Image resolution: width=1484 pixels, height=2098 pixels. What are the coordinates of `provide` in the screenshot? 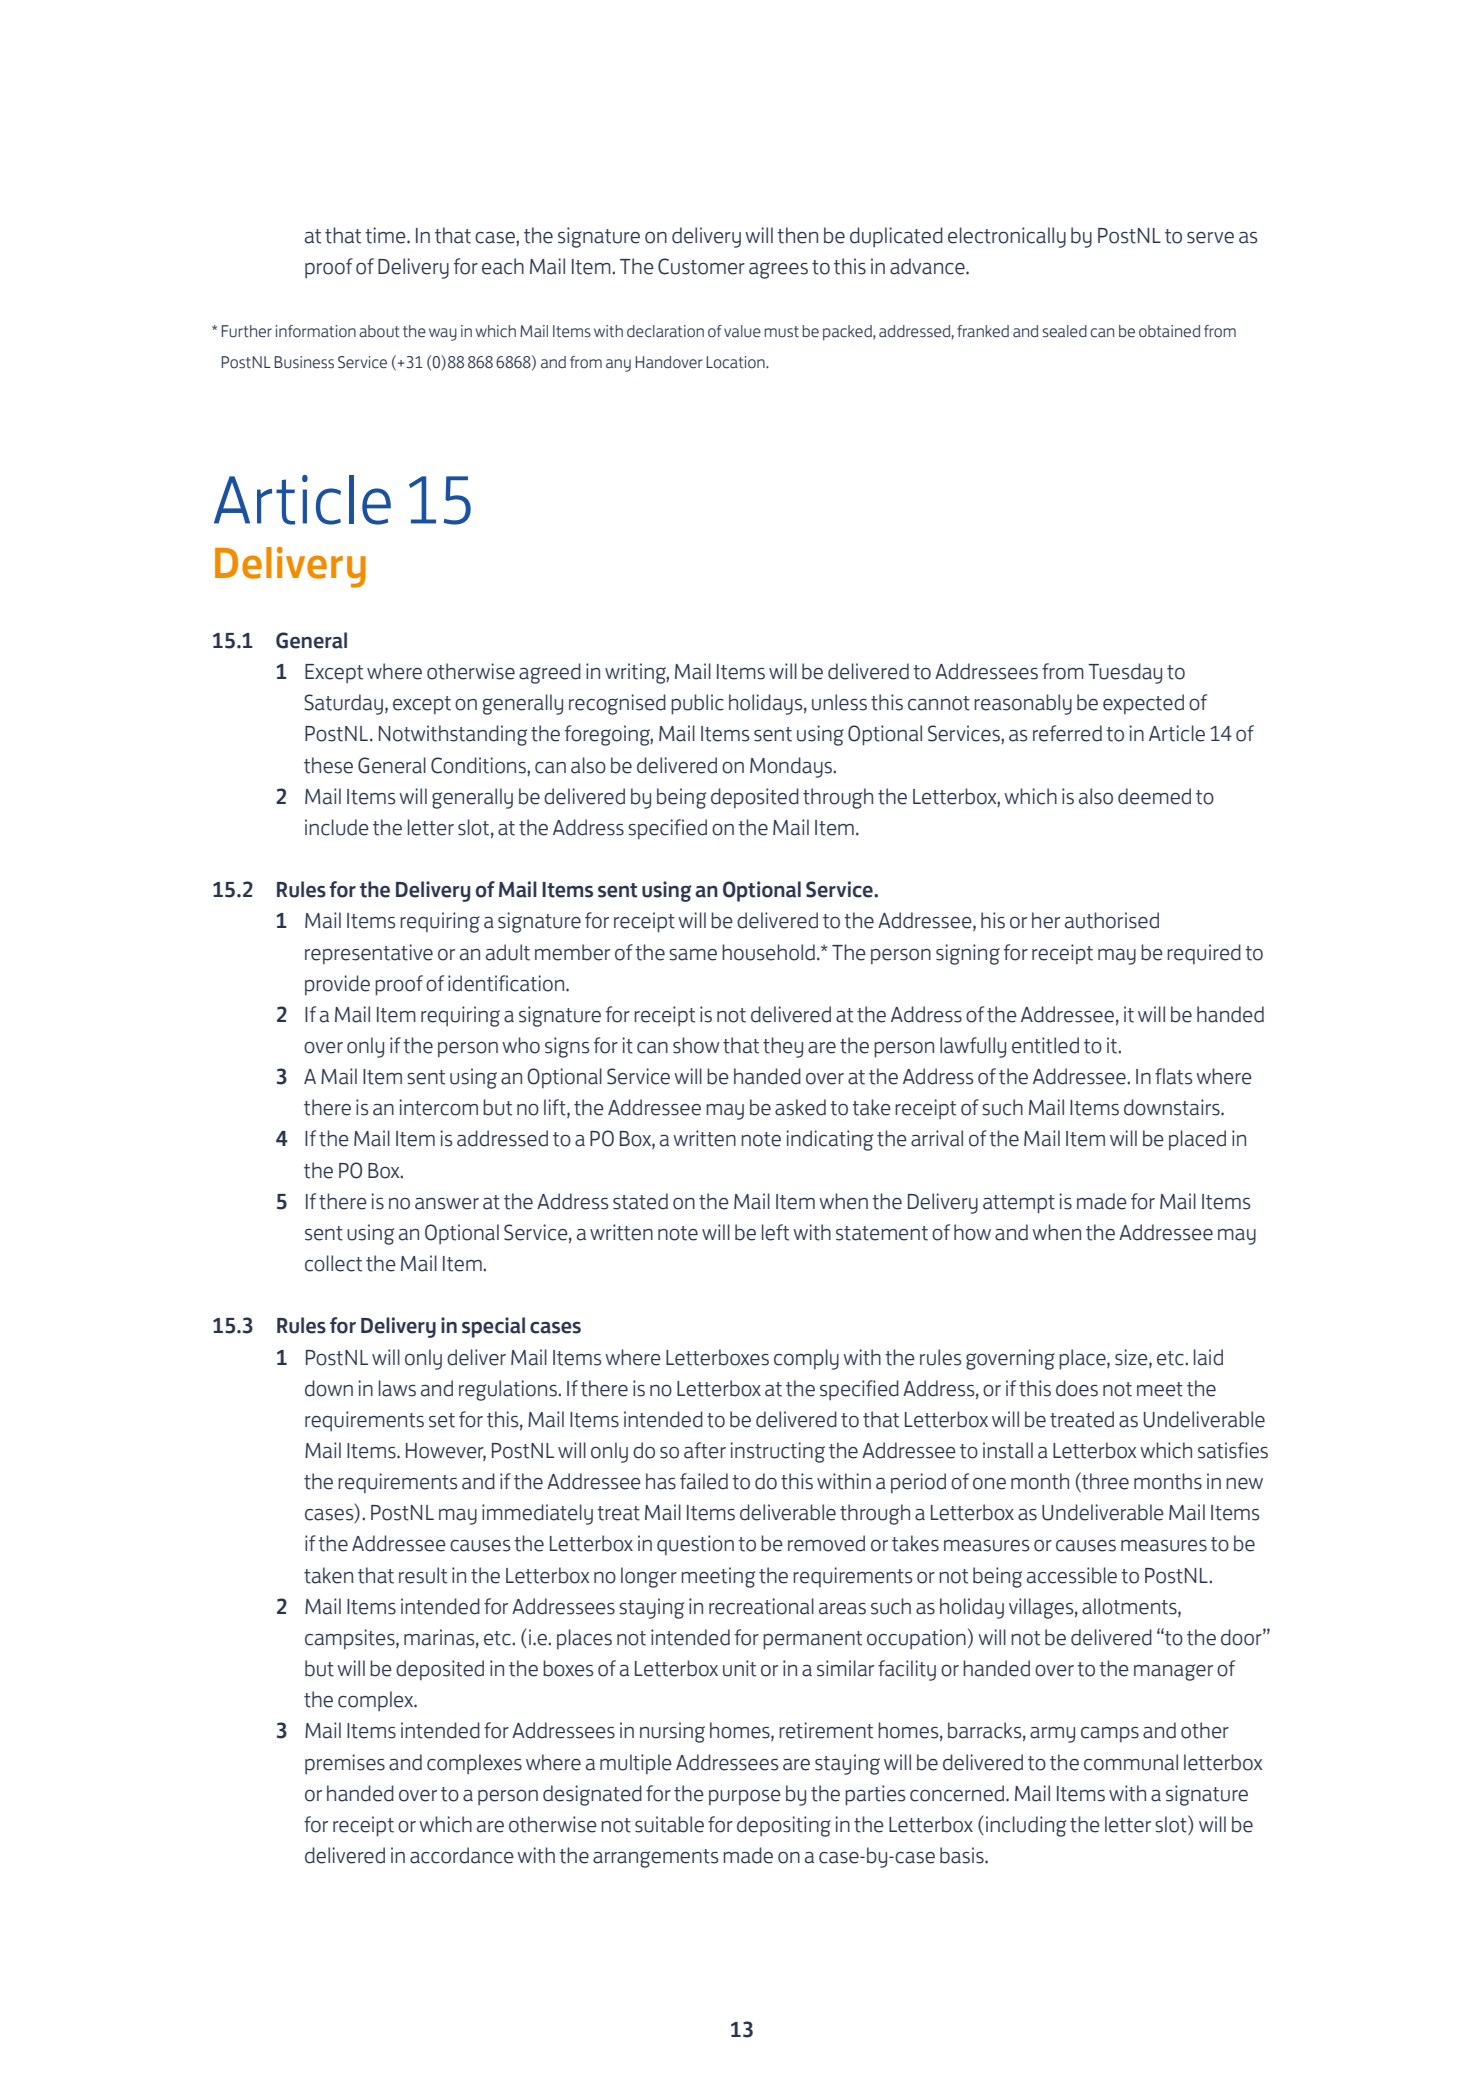 It's located at (337, 985).
